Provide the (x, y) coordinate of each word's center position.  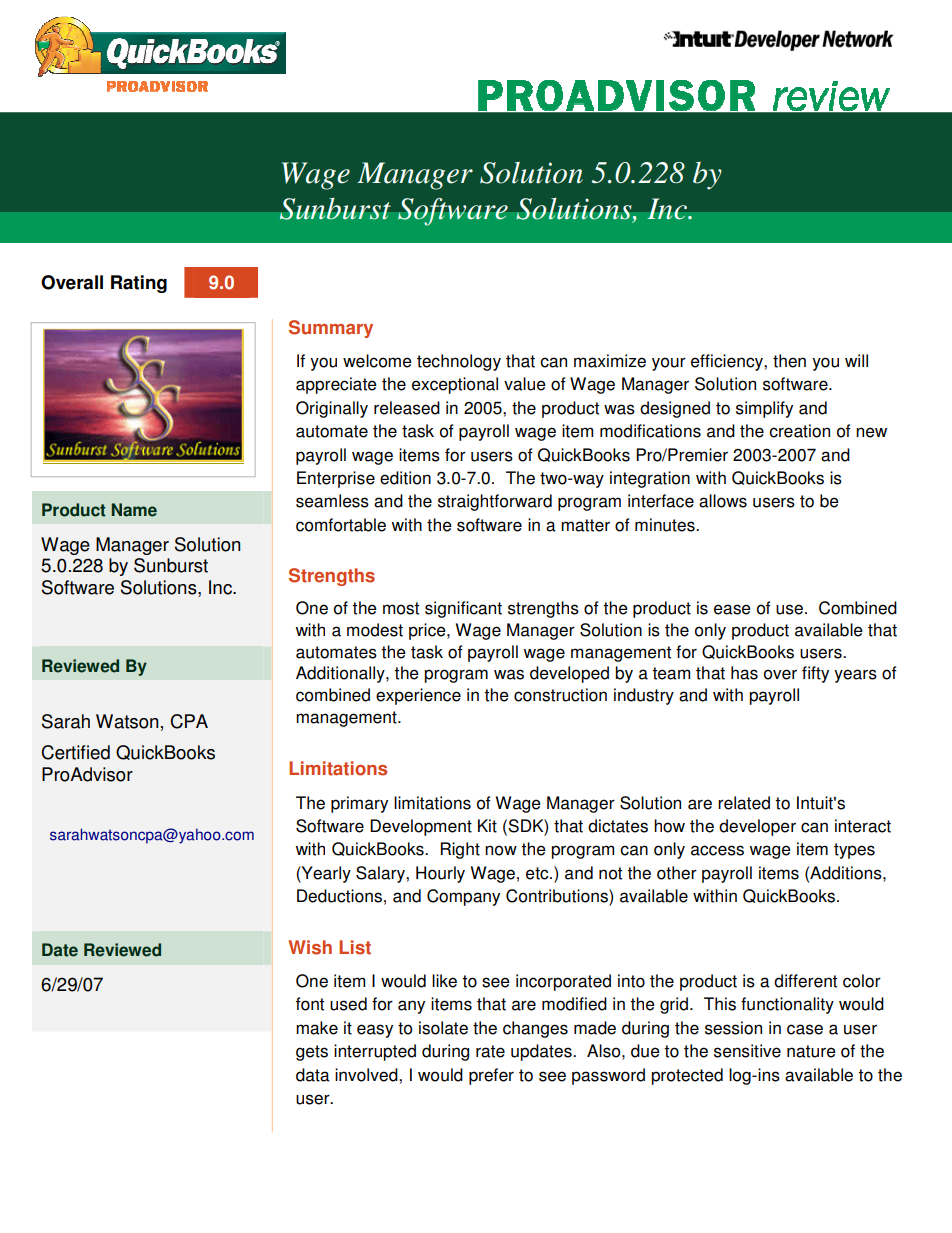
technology (459, 362)
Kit (487, 826)
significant (463, 609)
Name (134, 510)
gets (312, 1053)
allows (723, 501)
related (744, 803)
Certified (75, 752)
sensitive (747, 1051)
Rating (139, 284)
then (789, 361)
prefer (491, 1076)
